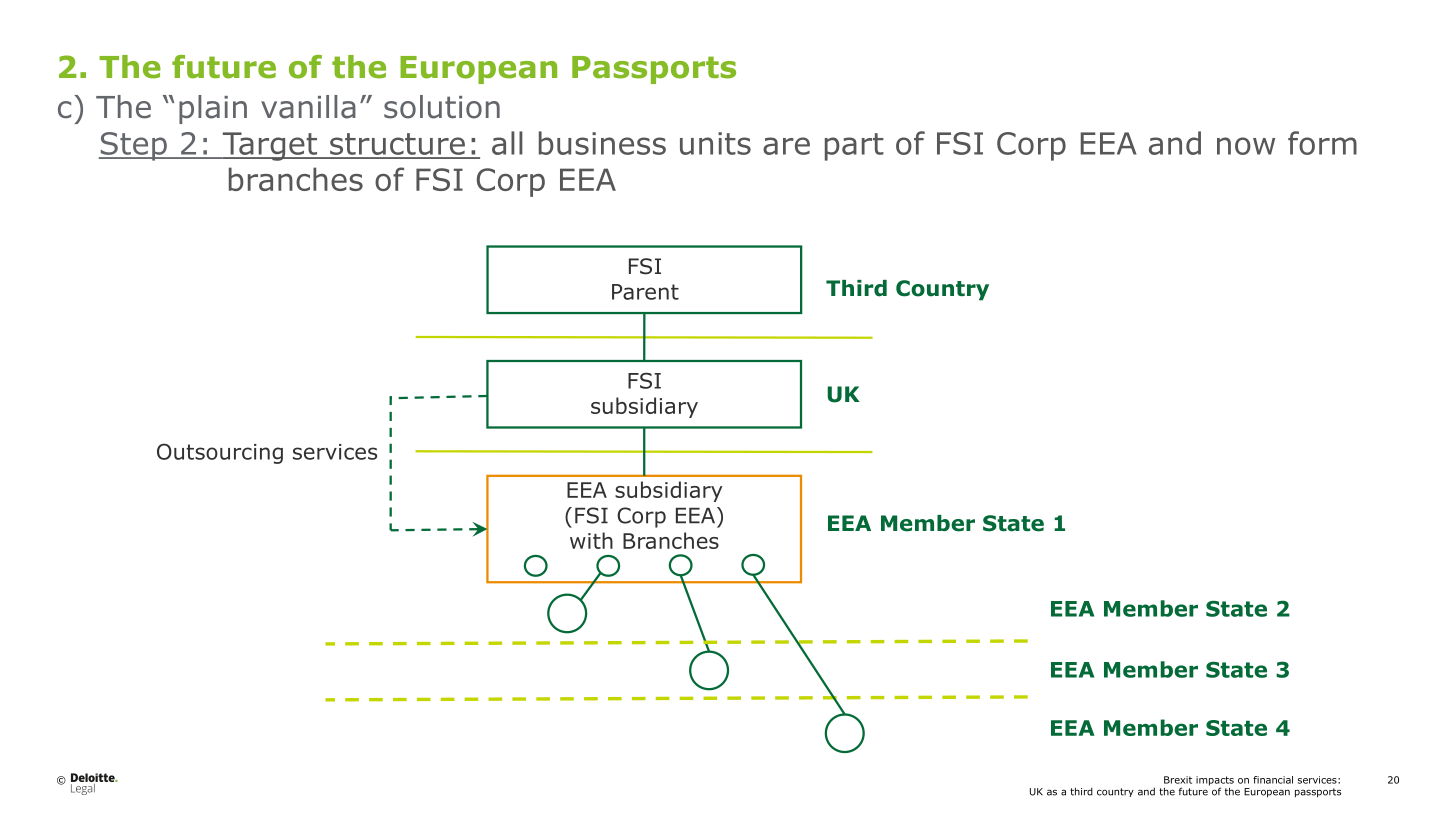 Image resolution: width=1456 pixels, height=819 pixels. Describe the element at coordinates (220, 453) in the page. I see `Outsourcing` at that location.
